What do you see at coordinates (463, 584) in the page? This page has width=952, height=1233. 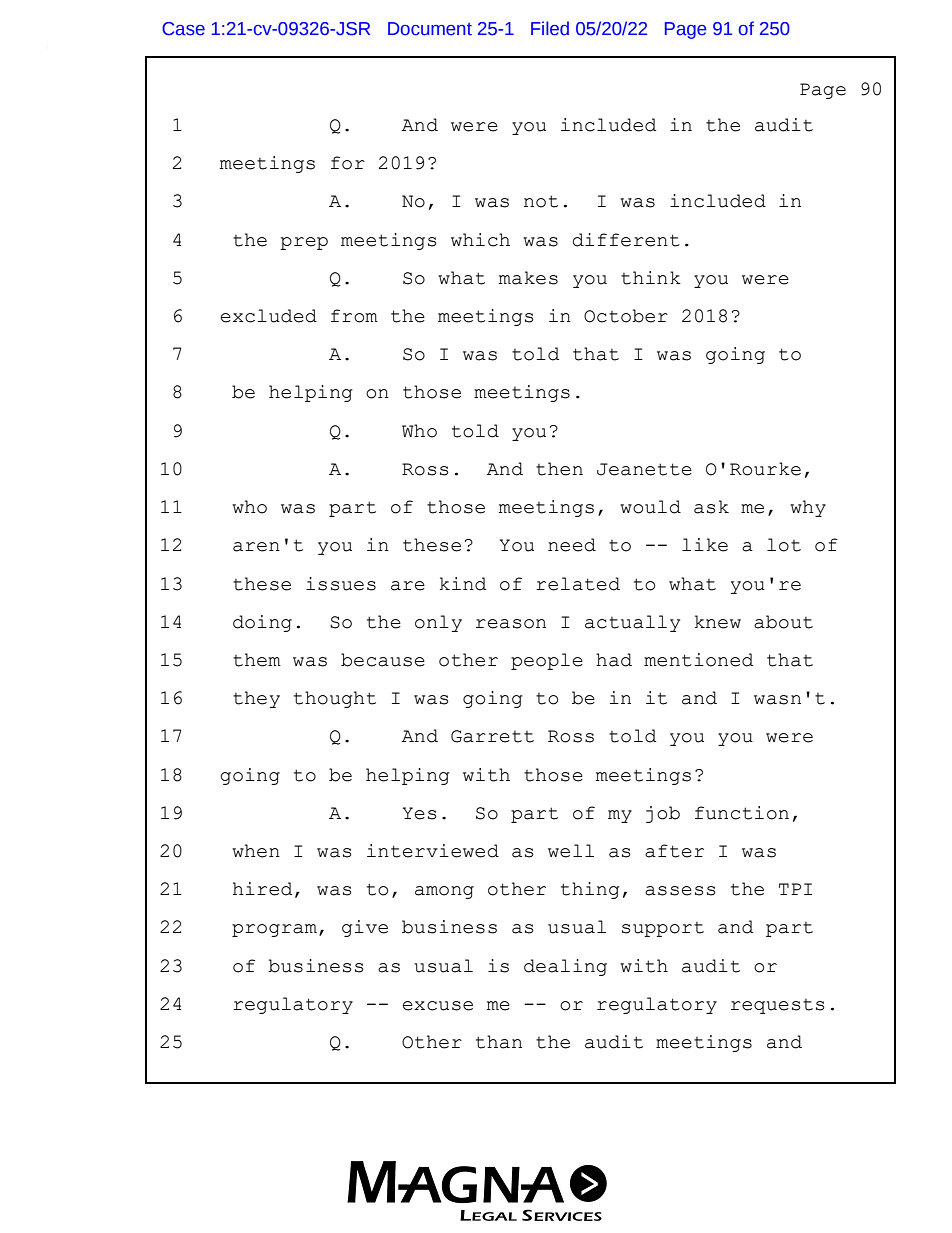 I see `kind` at bounding box center [463, 584].
